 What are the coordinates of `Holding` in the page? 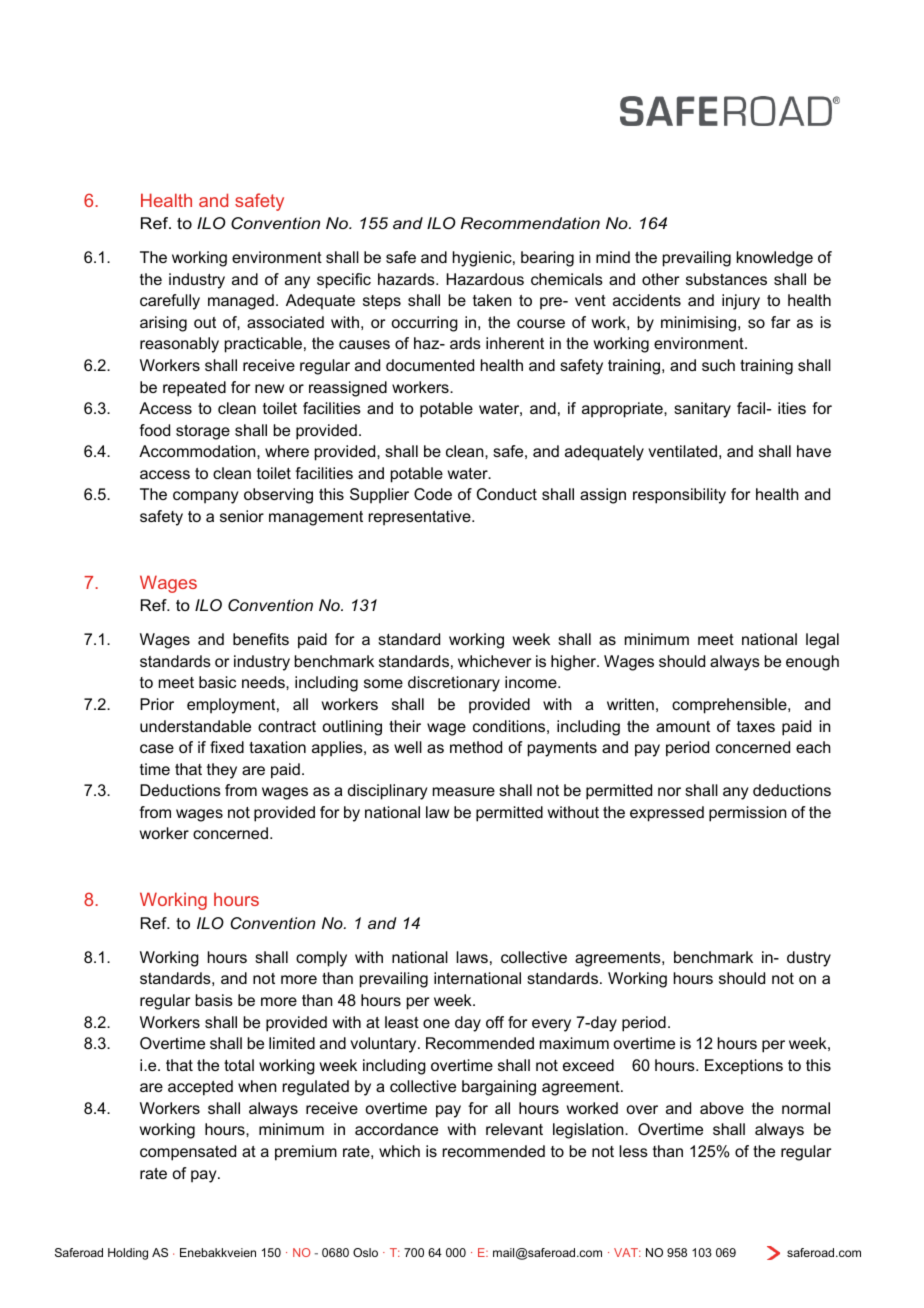 It's located at (128, 1254).
